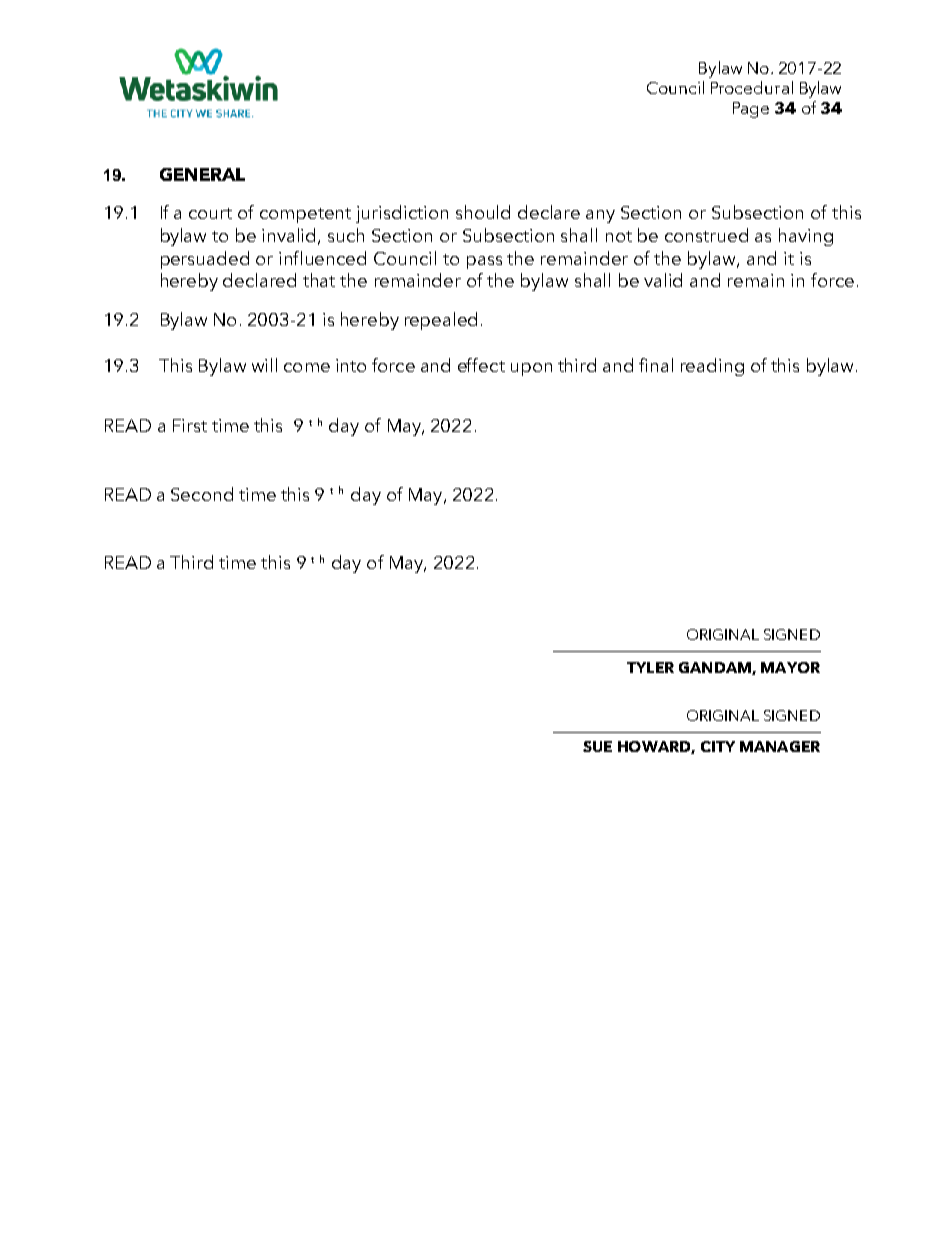 The width and height of the document is (952, 1233). What do you see at coordinates (441, 321) in the document?
I see `repealed` at bounding box center [441, 321].
